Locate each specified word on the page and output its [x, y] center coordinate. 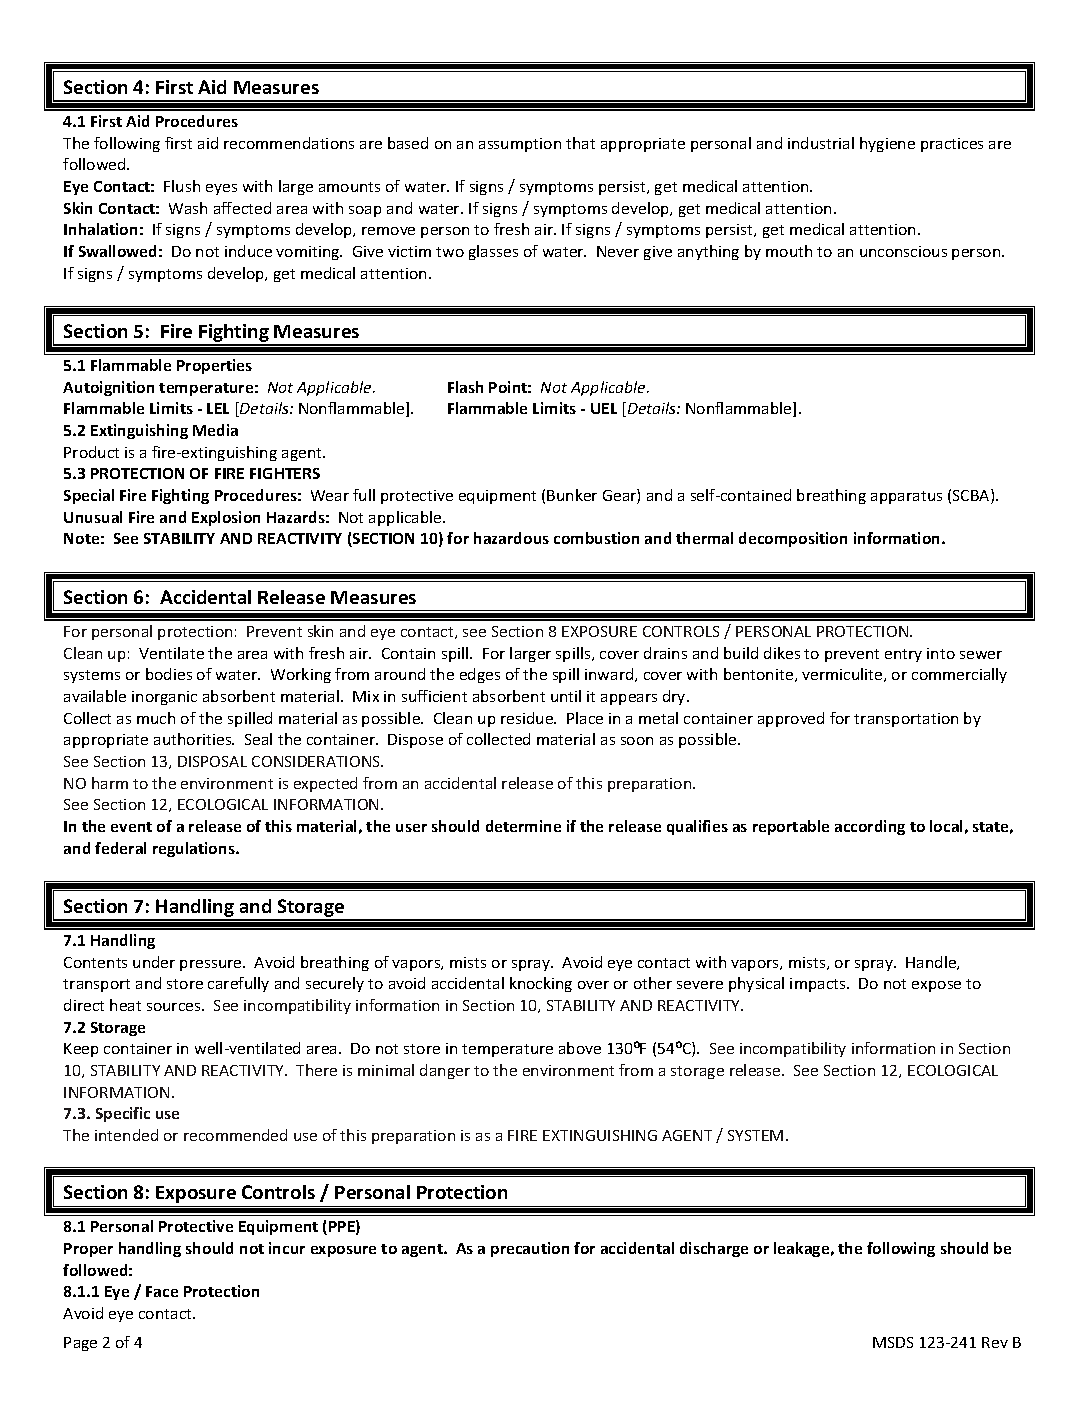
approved [791, 719]
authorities [194, 739]
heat [125, 1005]
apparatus [906, 497]
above [580, 1048]
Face [162, 1291]
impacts [819, 985]
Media [215, 430]
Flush [182, 186]
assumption [520, 145]
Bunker [572, 495]
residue [528, 718]
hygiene [887, 144]
